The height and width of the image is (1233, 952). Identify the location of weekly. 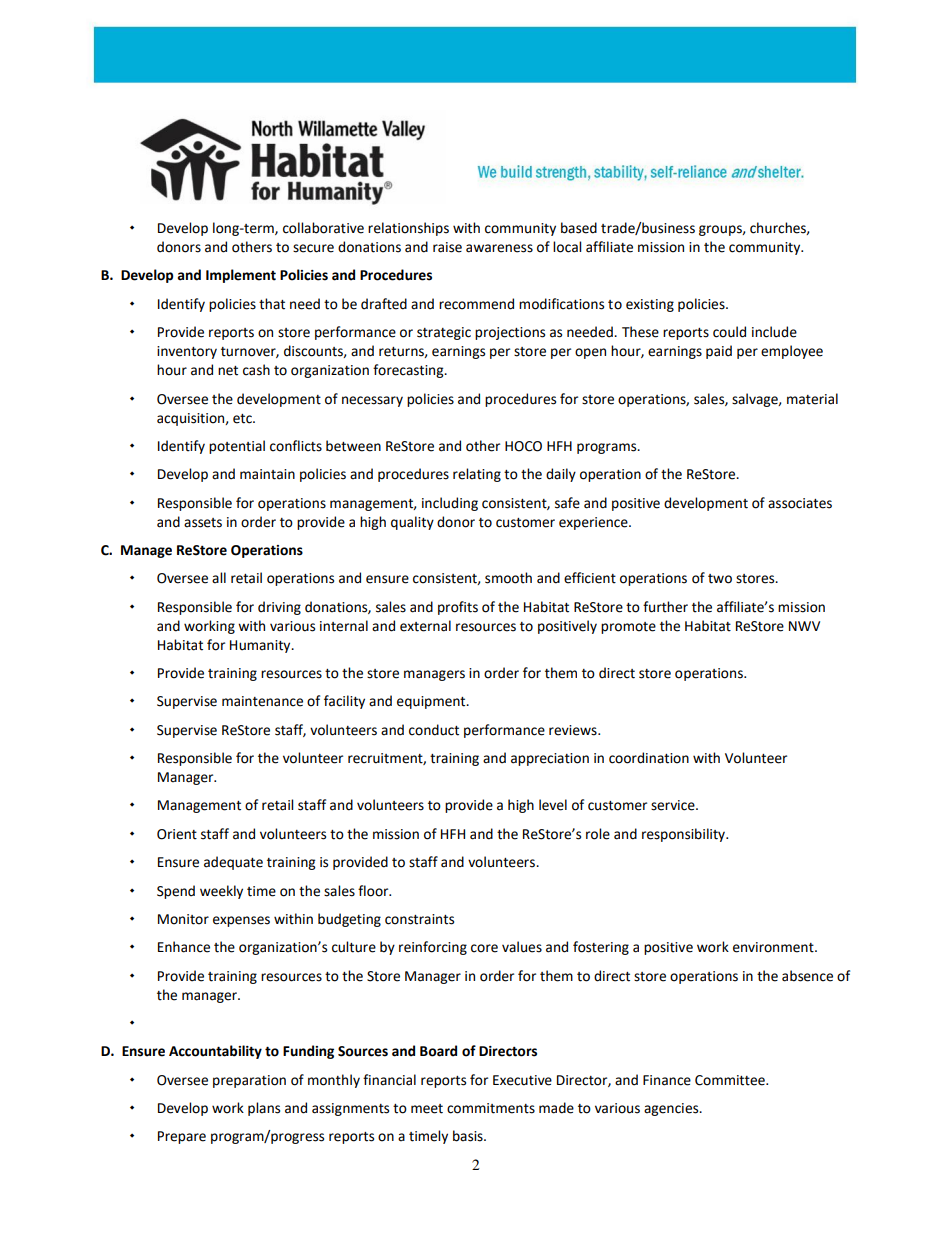
(221, 892).
